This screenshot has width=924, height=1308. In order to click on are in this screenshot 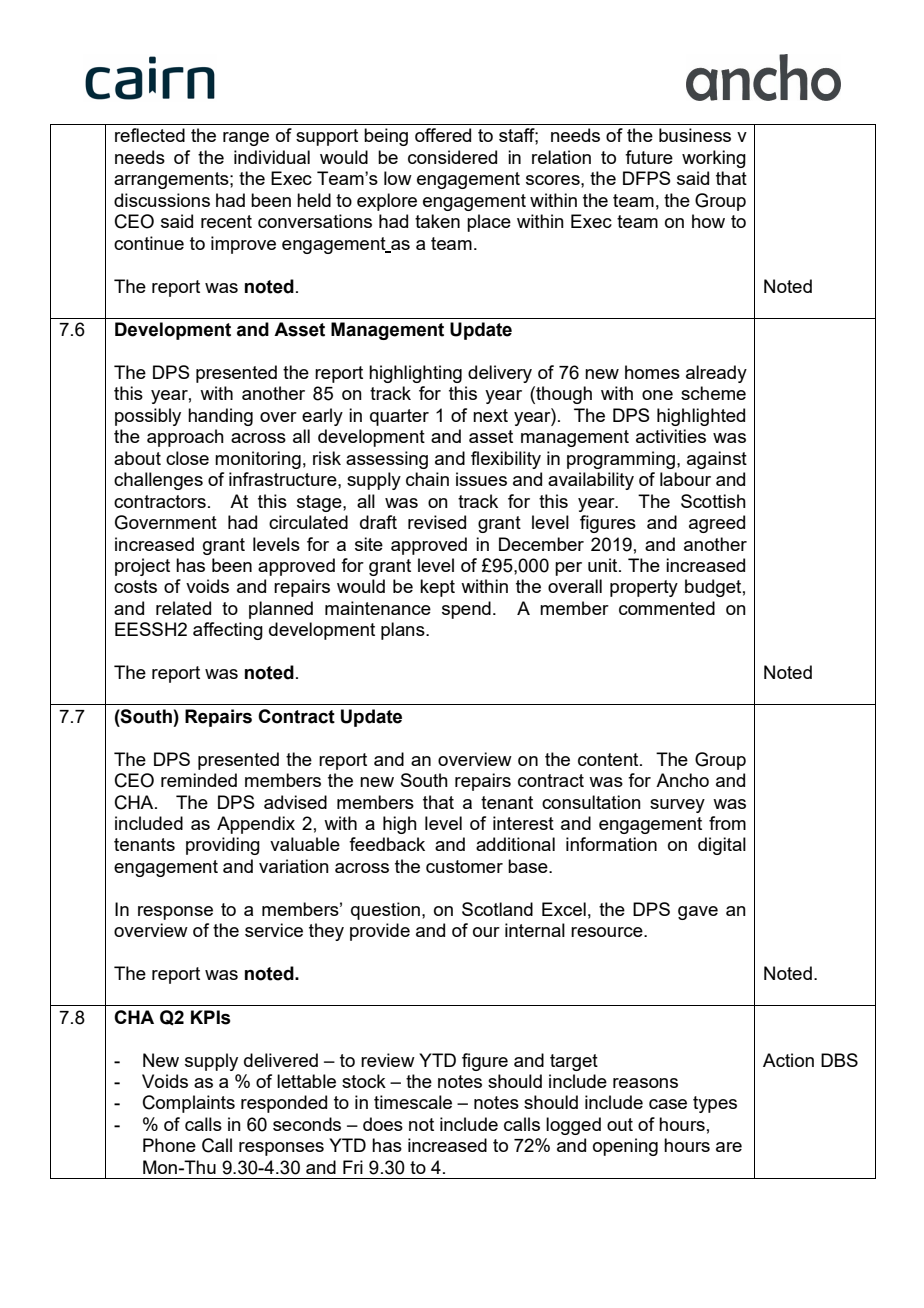, I will do `click(729, 1147)`.
